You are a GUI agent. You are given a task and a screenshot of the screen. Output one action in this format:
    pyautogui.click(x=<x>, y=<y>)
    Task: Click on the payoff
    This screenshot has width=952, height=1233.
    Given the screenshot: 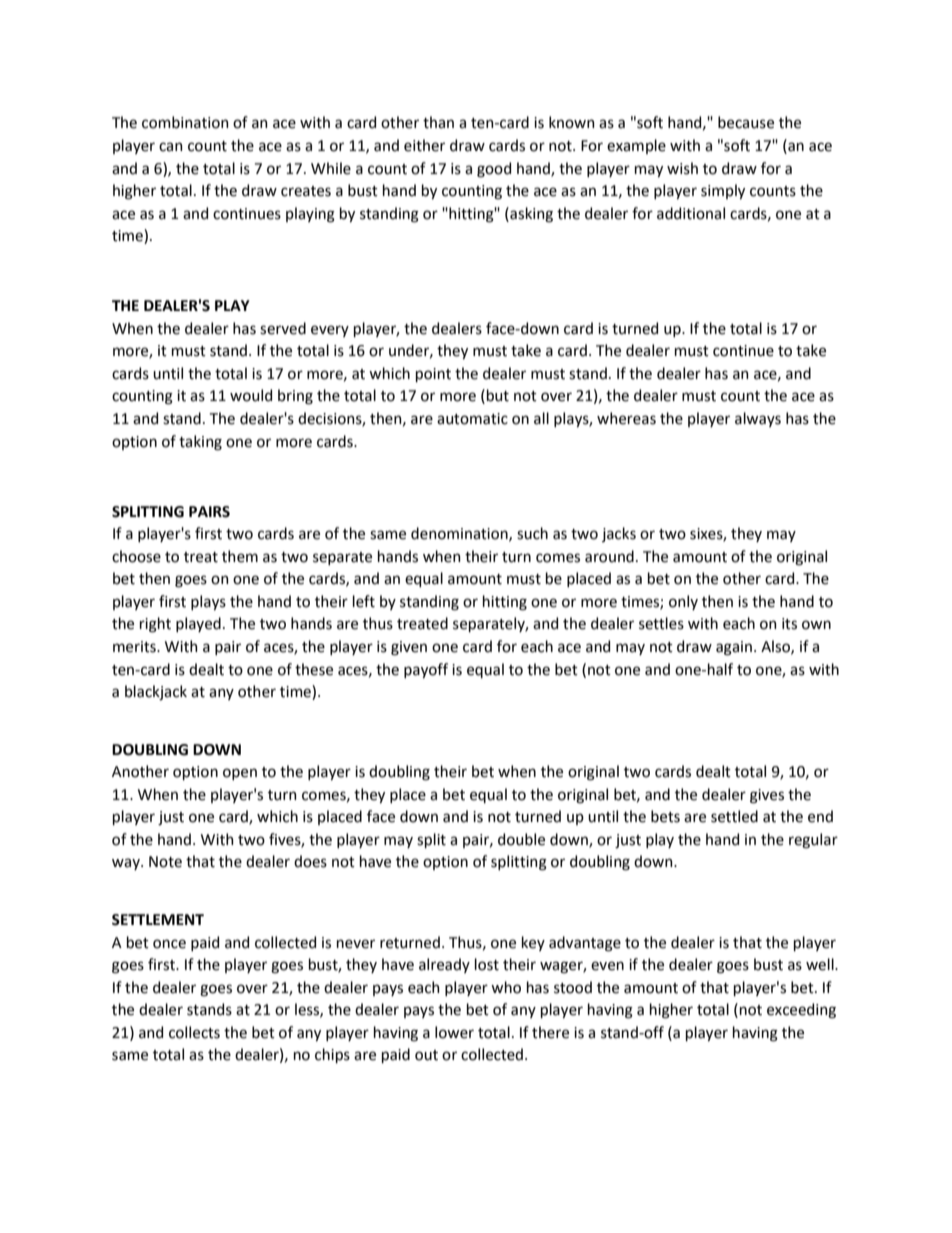 What is the action you would take?
    pyautogui.click(x=426, y=670)
